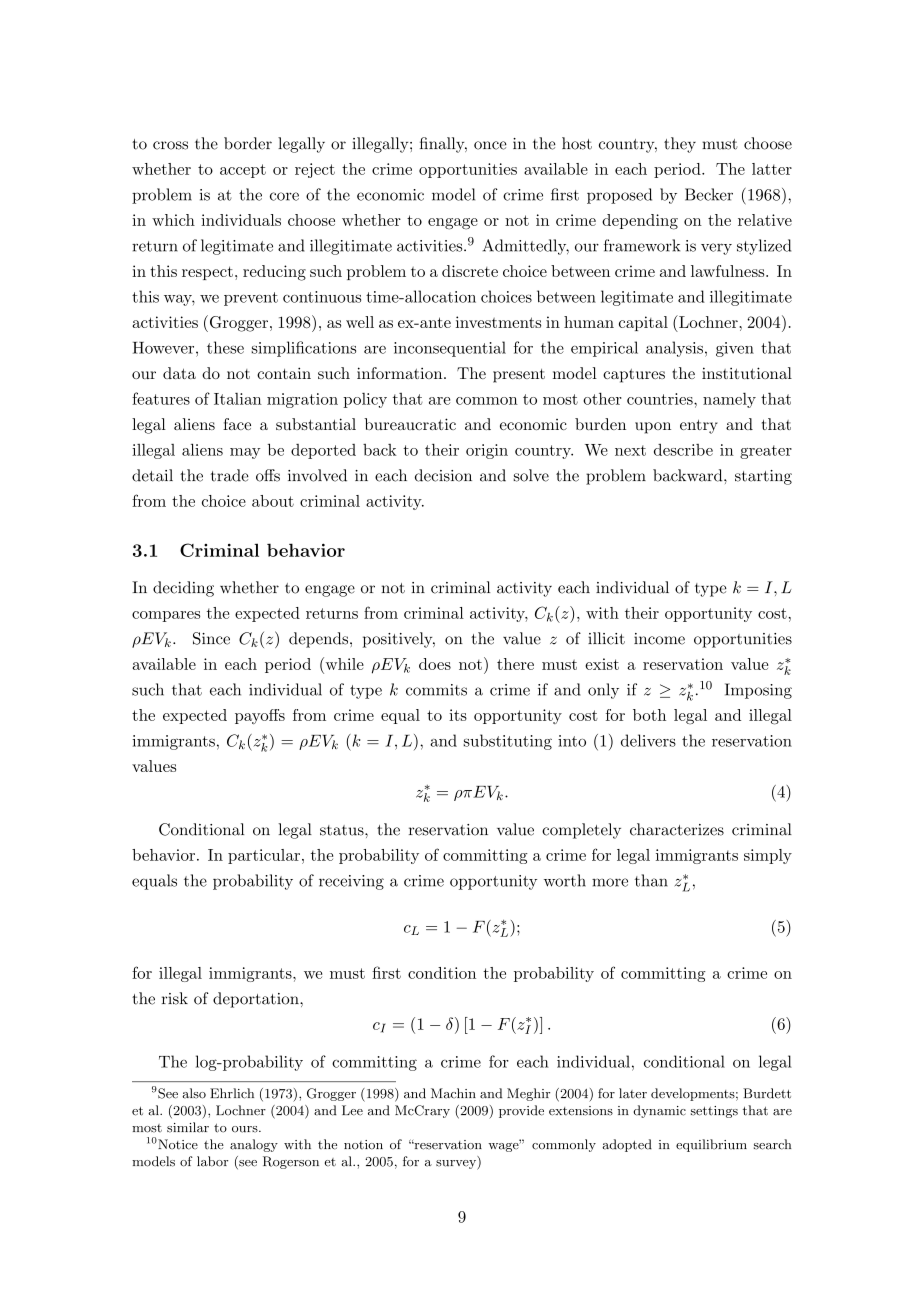 This screenshot has height=1308, width=924. What do you see at coordinates (443, 475) in the screenshot?
I see `decision` at bounding box center [443, 475].
